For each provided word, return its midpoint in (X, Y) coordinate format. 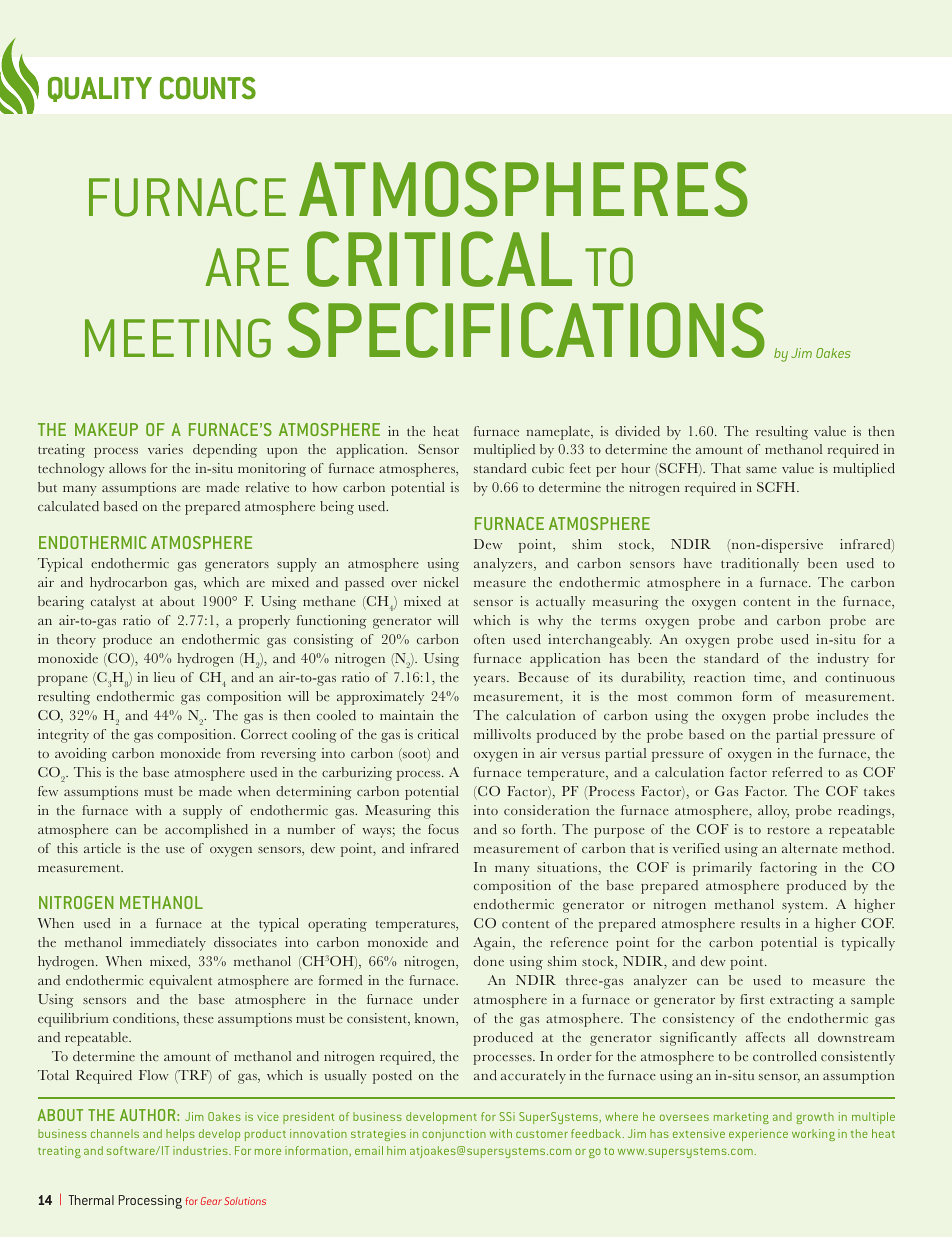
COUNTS (208, 88)
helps (180, 1135)
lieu (164, 677)
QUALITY (100, 89)
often (489, 639)
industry (843, 660)
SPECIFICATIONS (526, 330)
